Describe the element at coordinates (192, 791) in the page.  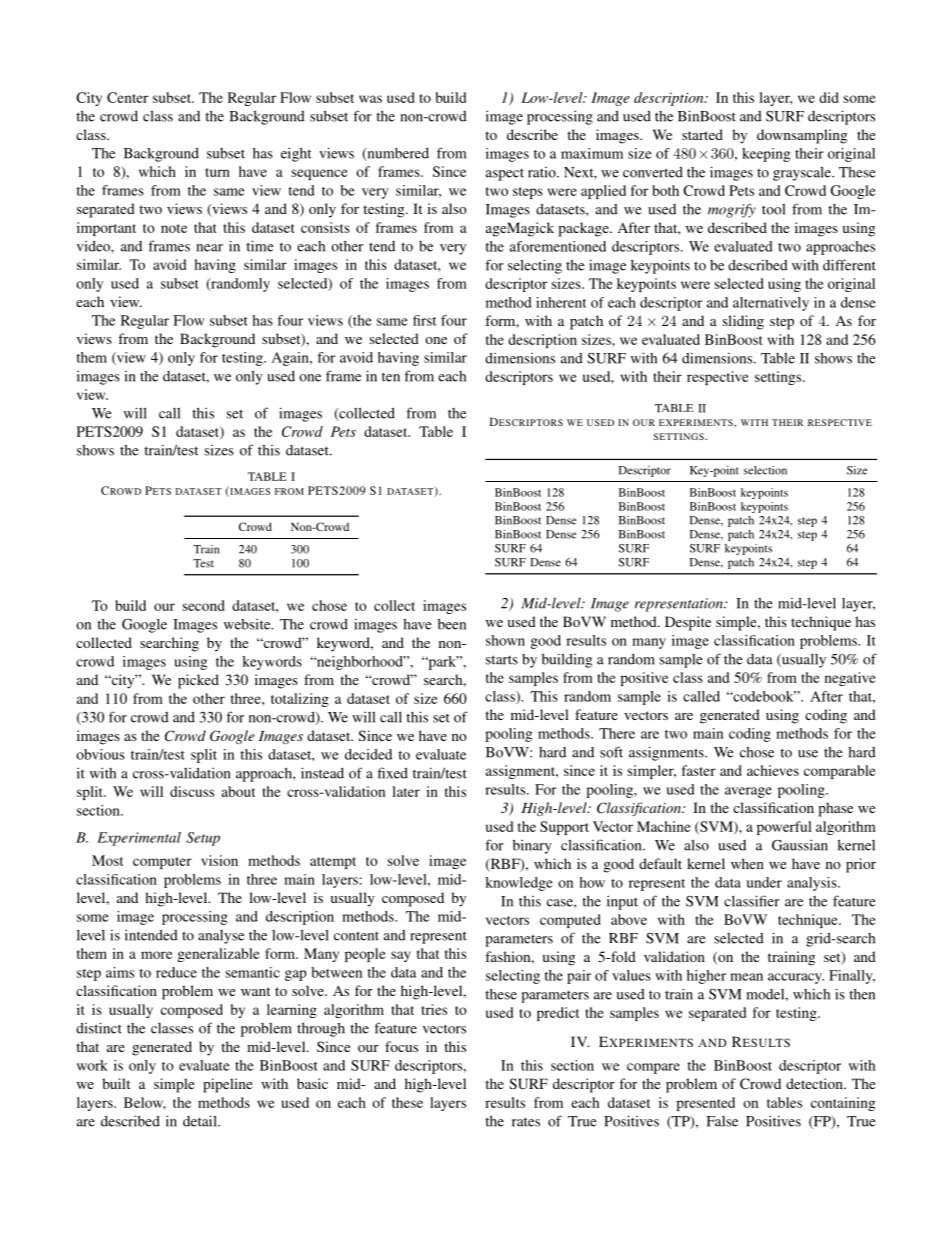
I see `discuss` at that location.
